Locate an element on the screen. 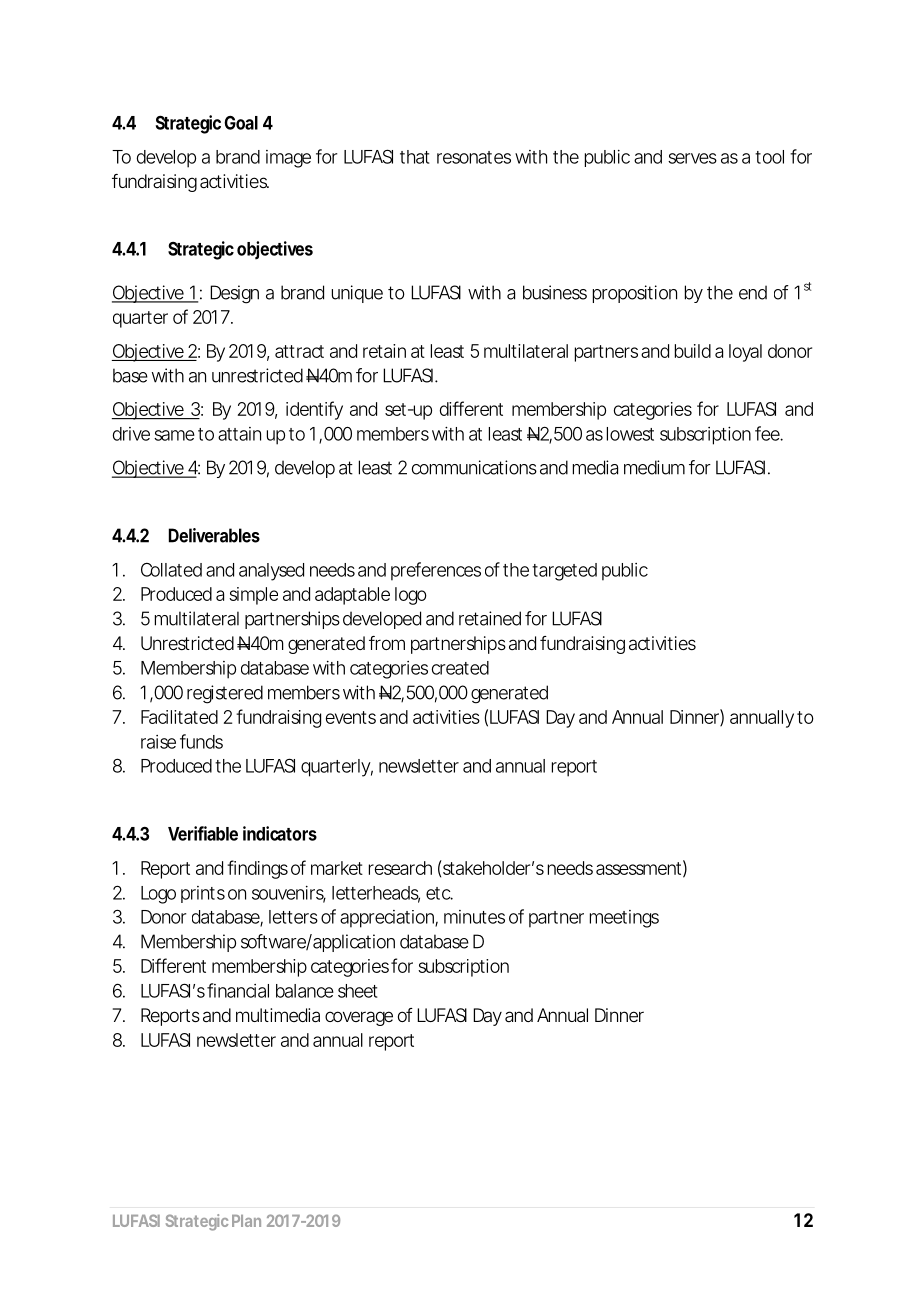 This screenshot has width=924, height=1308. prints is located at coordinates (203, 894).
